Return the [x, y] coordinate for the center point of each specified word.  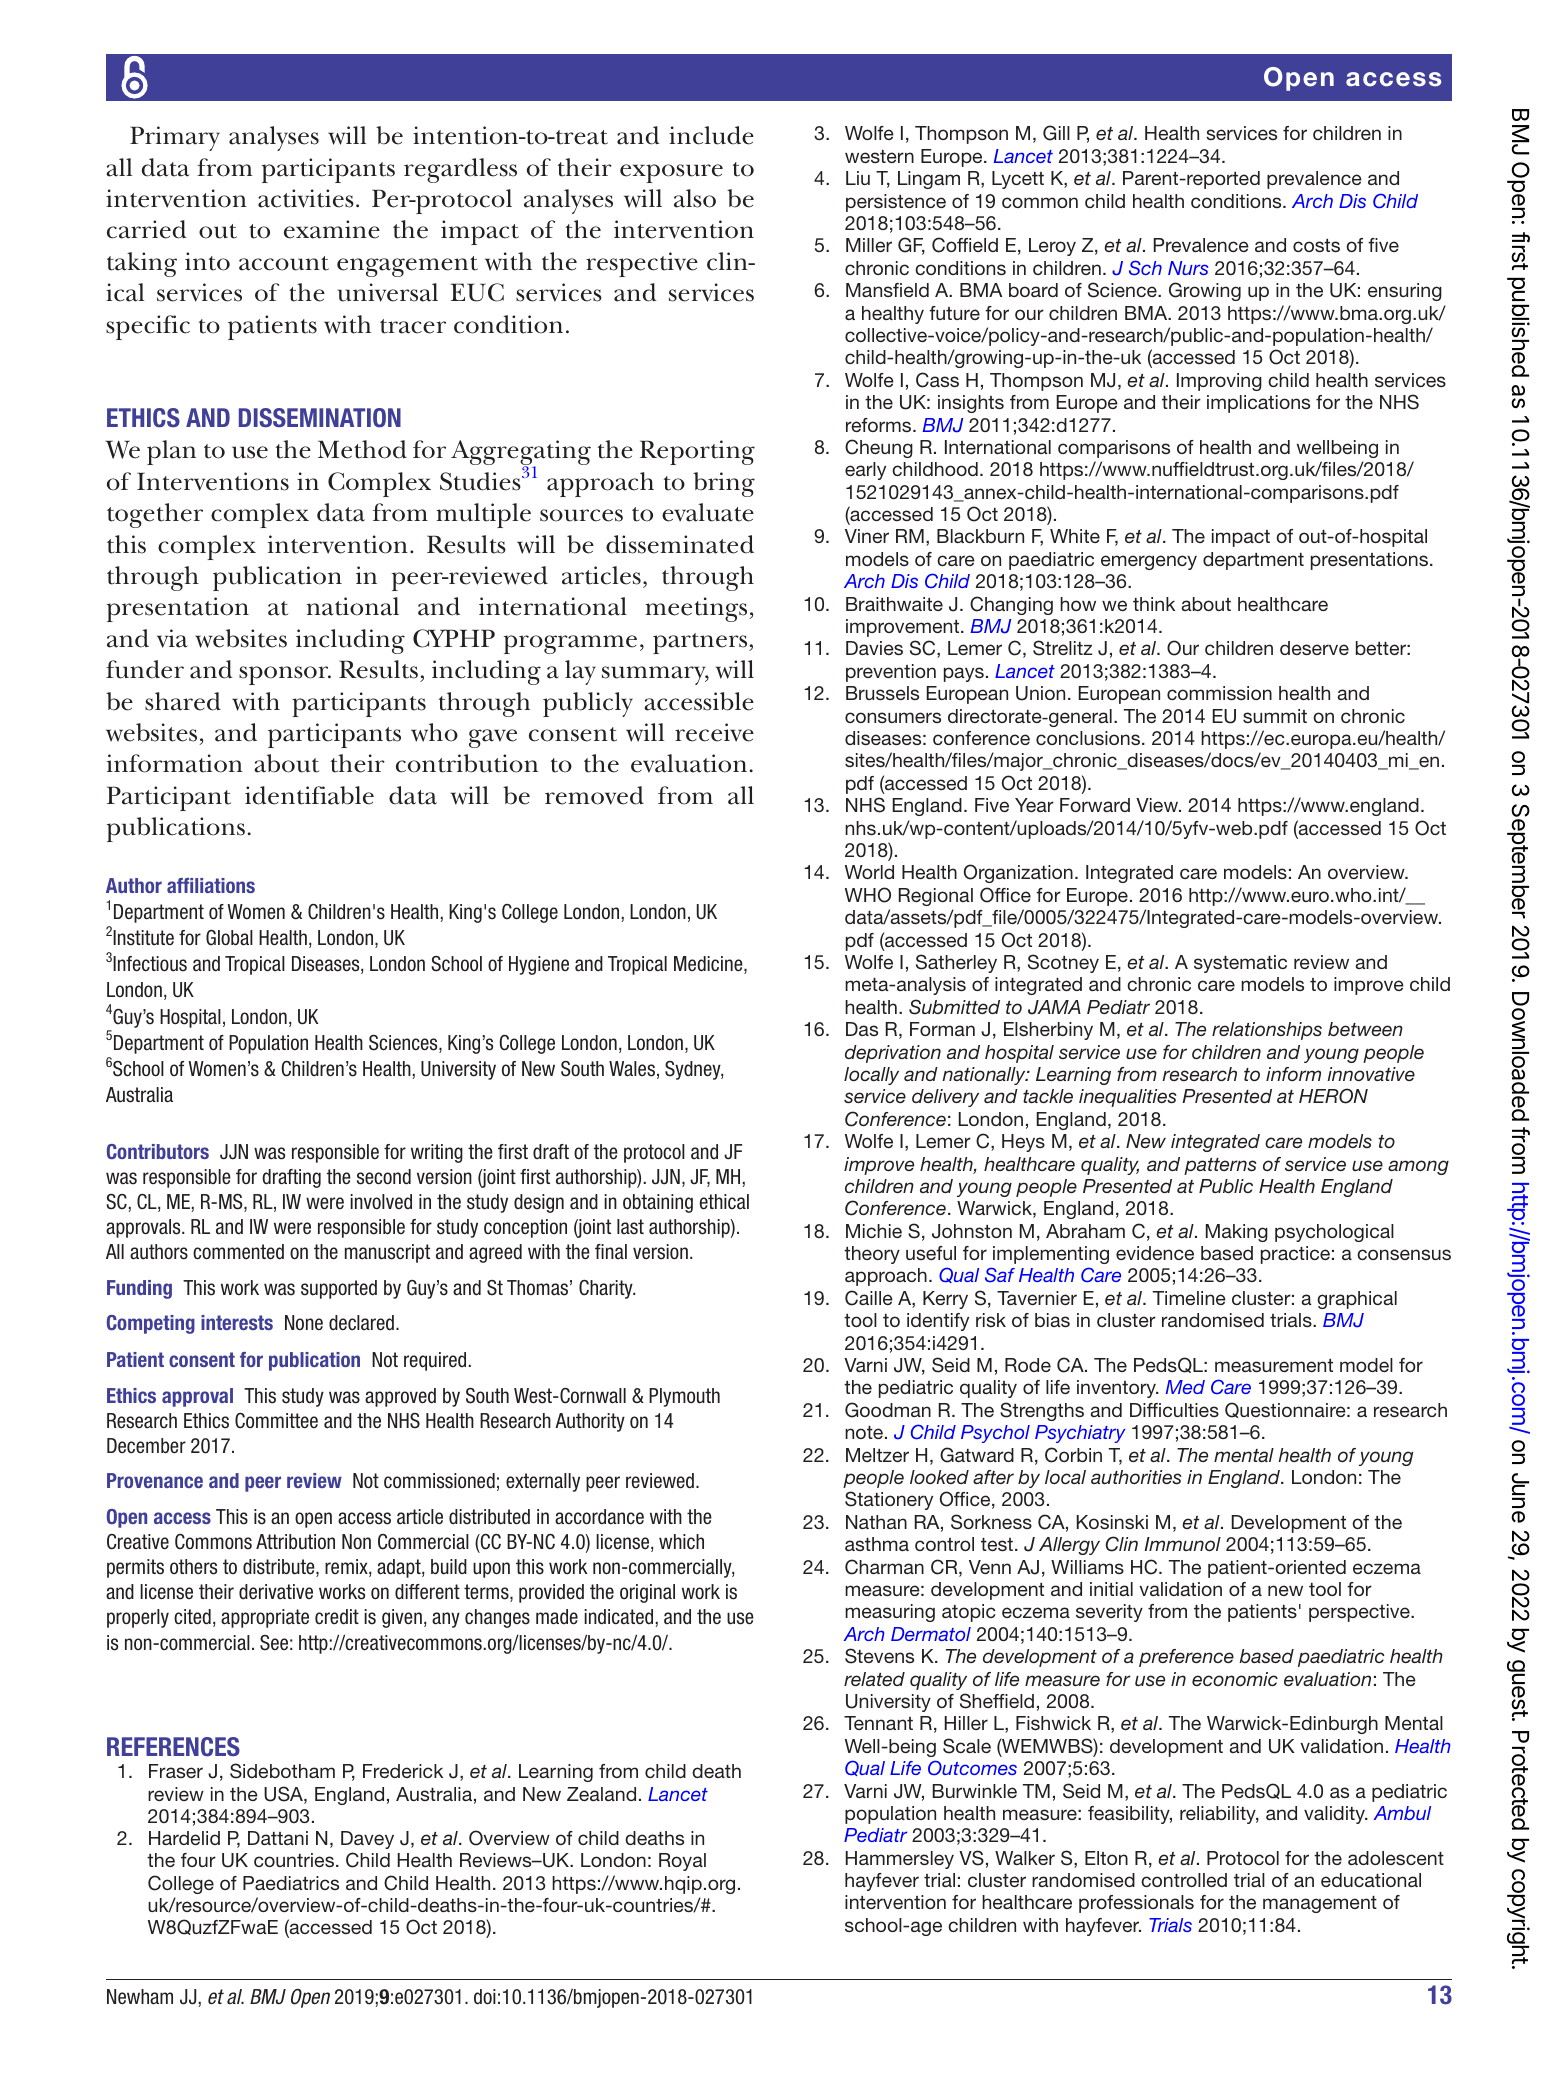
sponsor [285, 675]
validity [1335, 1815]
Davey [367, 1840]
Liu [858, 178]
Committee [276, 1421]
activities [306, 198]
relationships [1267, 1031]
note [865, 1432]
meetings [696, 609]
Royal [682, 1862]
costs [1316, 245]
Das [862, 1029]
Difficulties [1174, 1410]
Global [229, 938]
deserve [1314, 648]
